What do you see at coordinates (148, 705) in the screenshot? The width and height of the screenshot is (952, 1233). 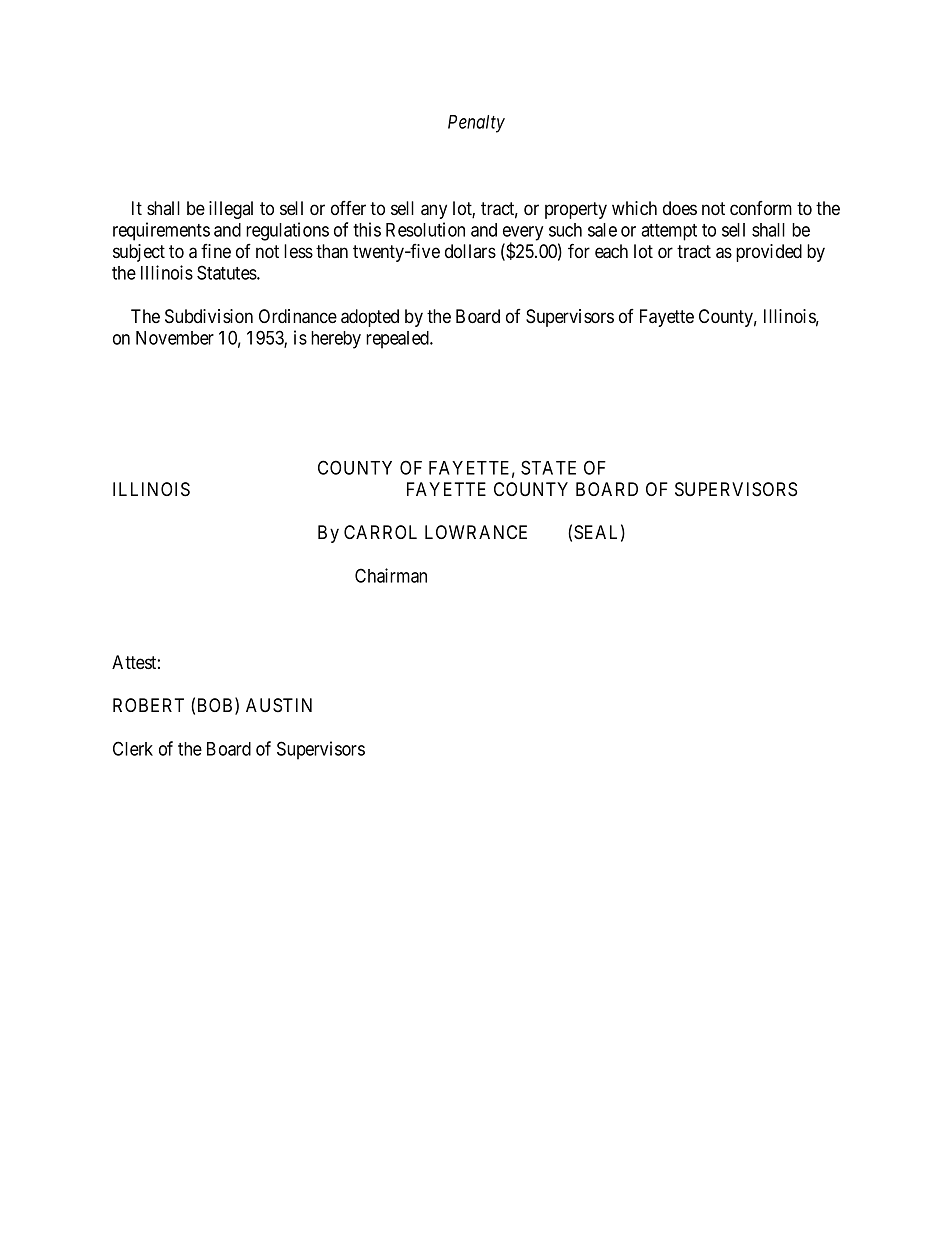 I see `ROBERT` at bounding box center [148, 705].
